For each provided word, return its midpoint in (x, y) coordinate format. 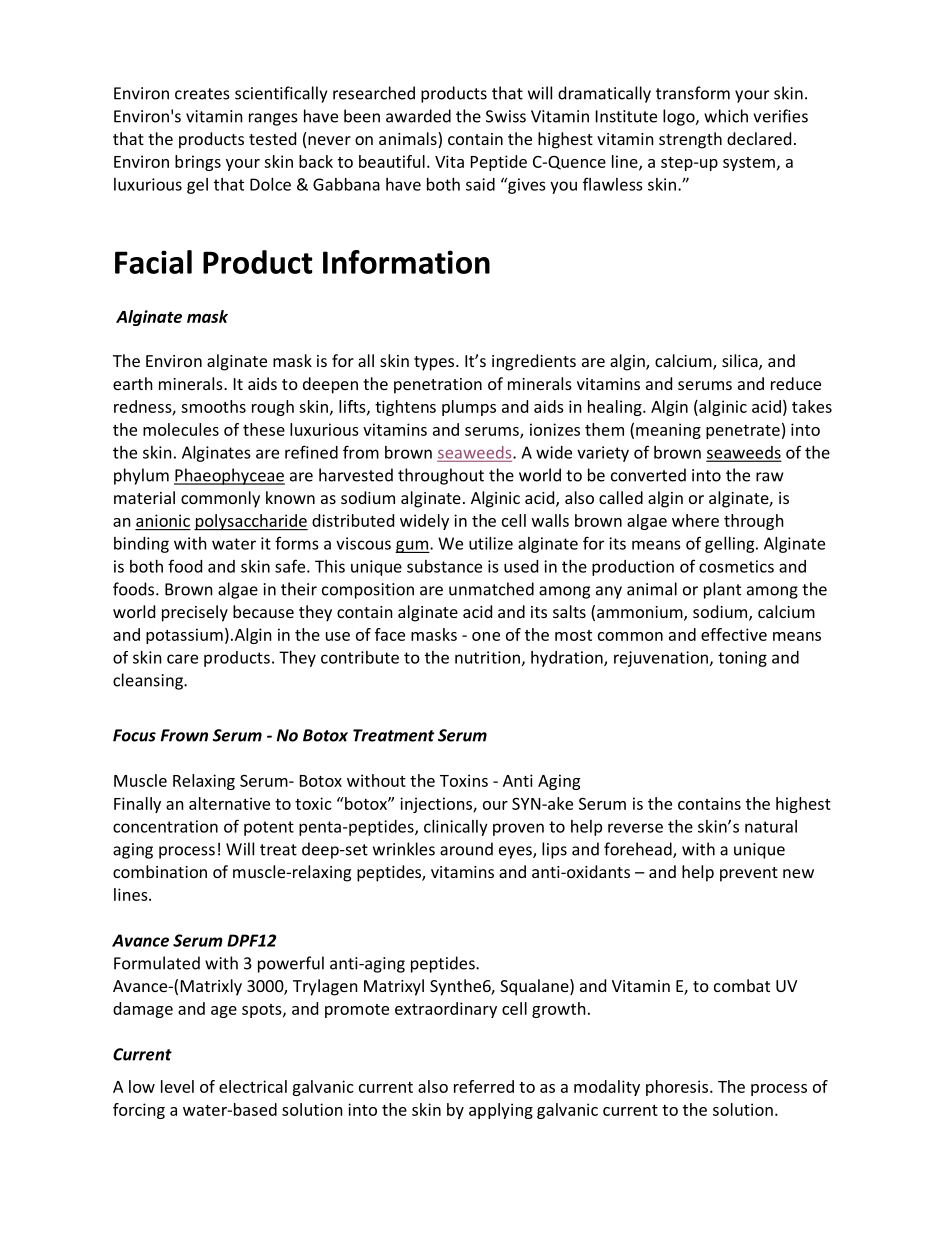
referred (484, 1086)
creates (202, 94)
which (726, 116)
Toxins (464, 780)
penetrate (743, 432)
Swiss (506, 116)
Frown (184, 735)
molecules (181, 429)
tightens (405, 408)
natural (771, 826)
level (177, 1086)
